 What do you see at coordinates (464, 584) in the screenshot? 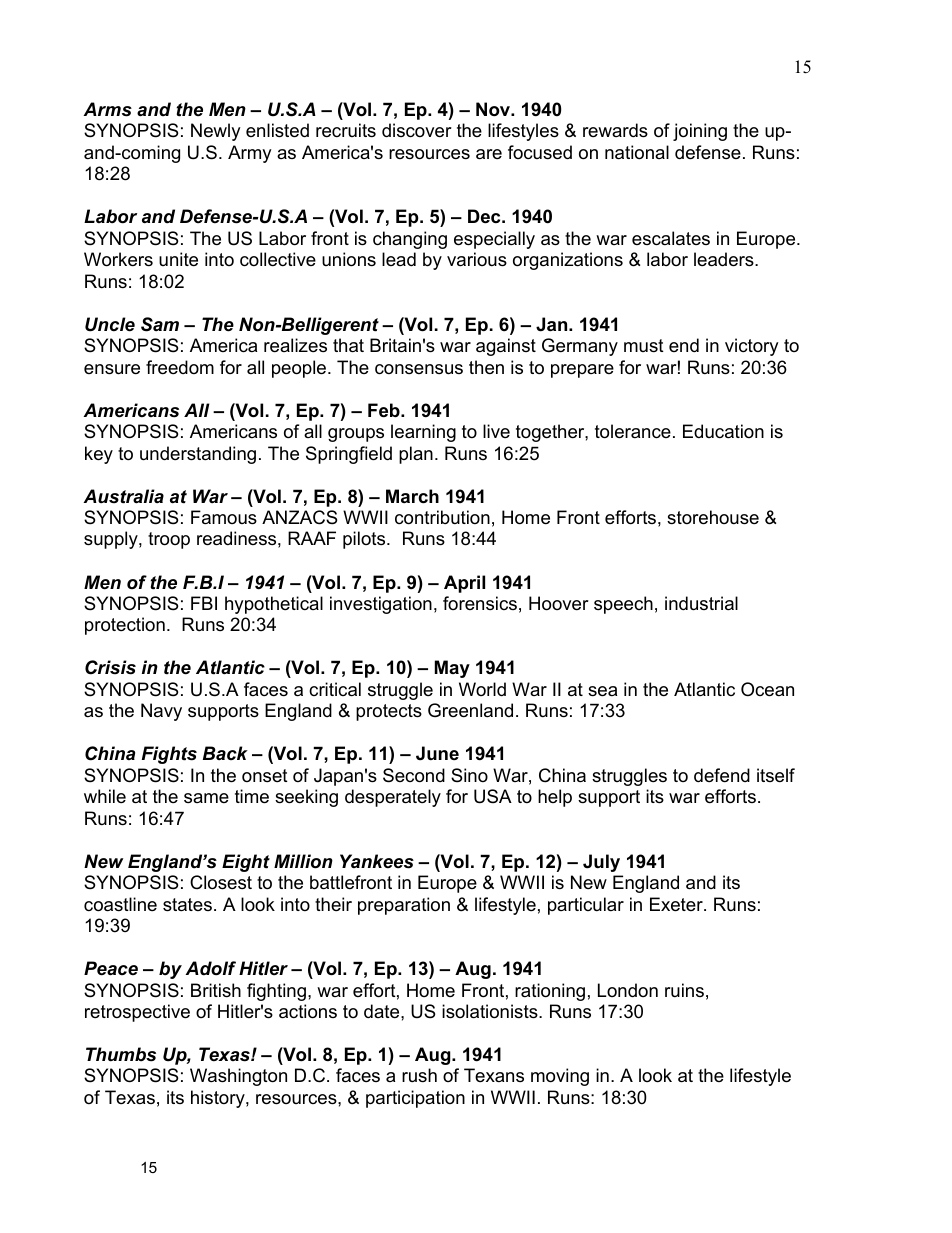
I see `April` at bounding box center [464, 584].
